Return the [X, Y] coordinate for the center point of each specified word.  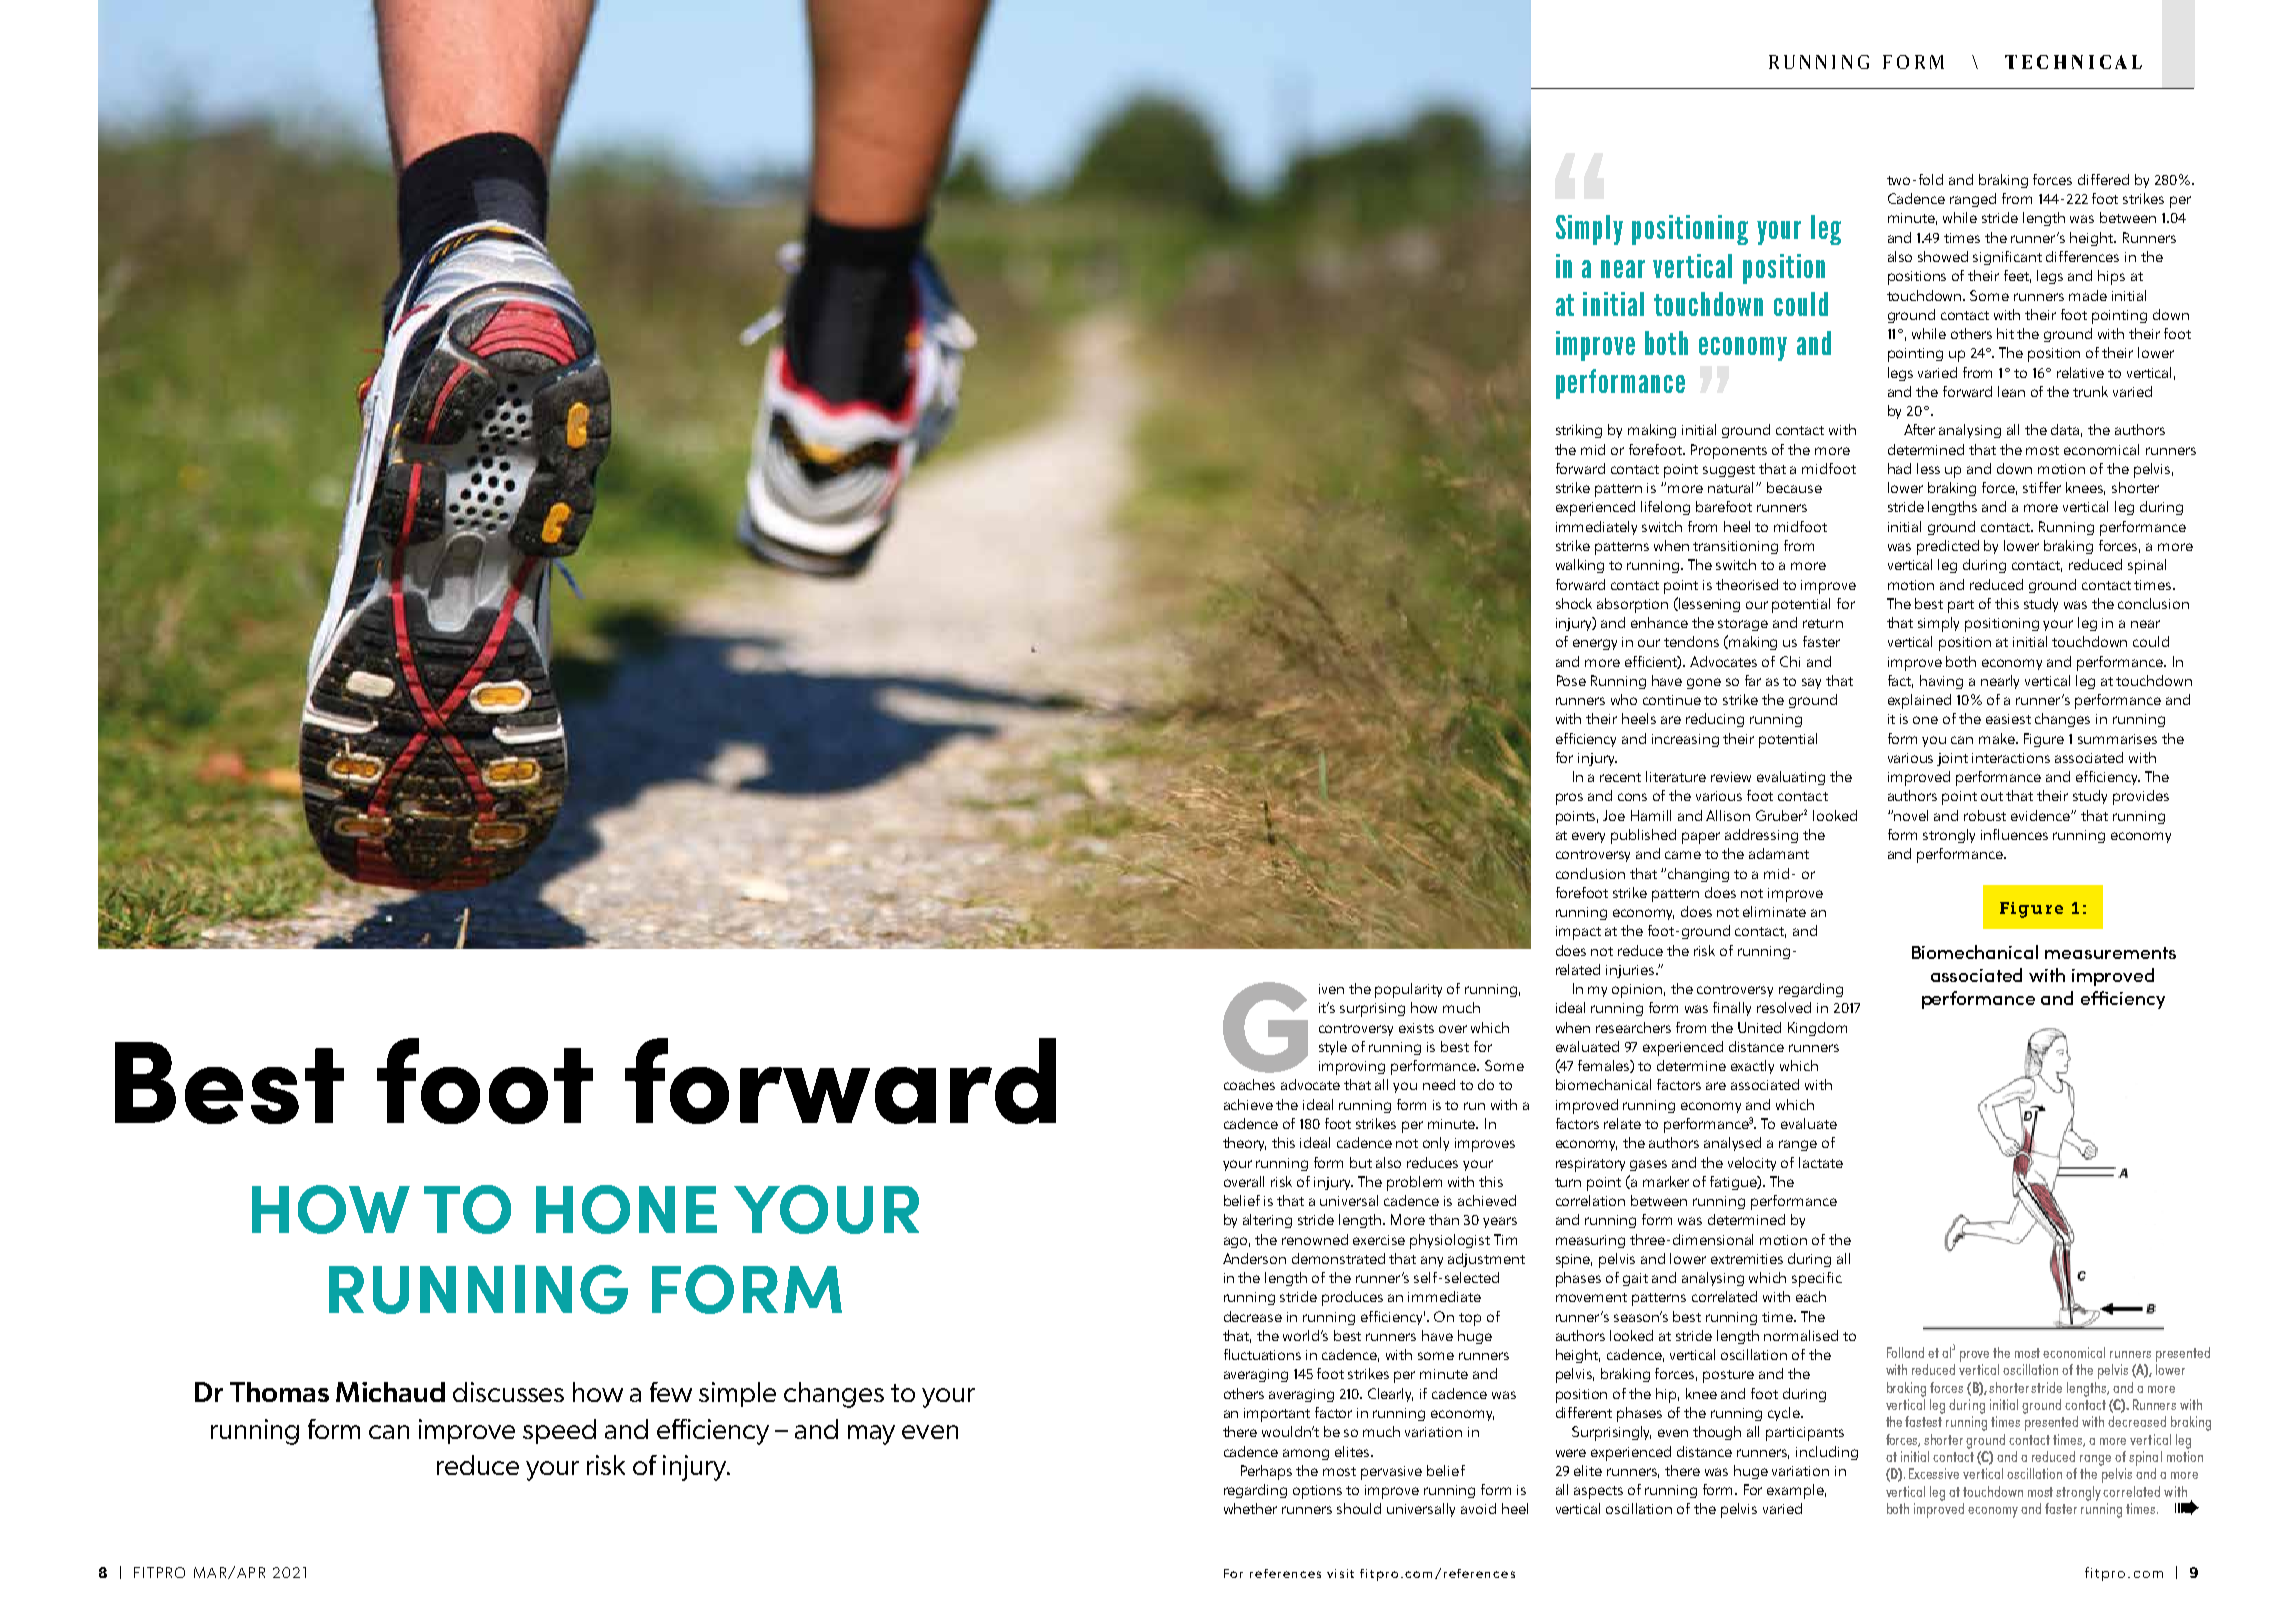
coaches [1249, 1084]
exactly [1752, 1067]
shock [1574, 603]
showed [1943, 256]
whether [1250, 1508]
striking [1579, 431]
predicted [1948, 547]
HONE [626, 1209]
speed [559, 1431]
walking [1580, 566]
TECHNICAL [2073, 62]
